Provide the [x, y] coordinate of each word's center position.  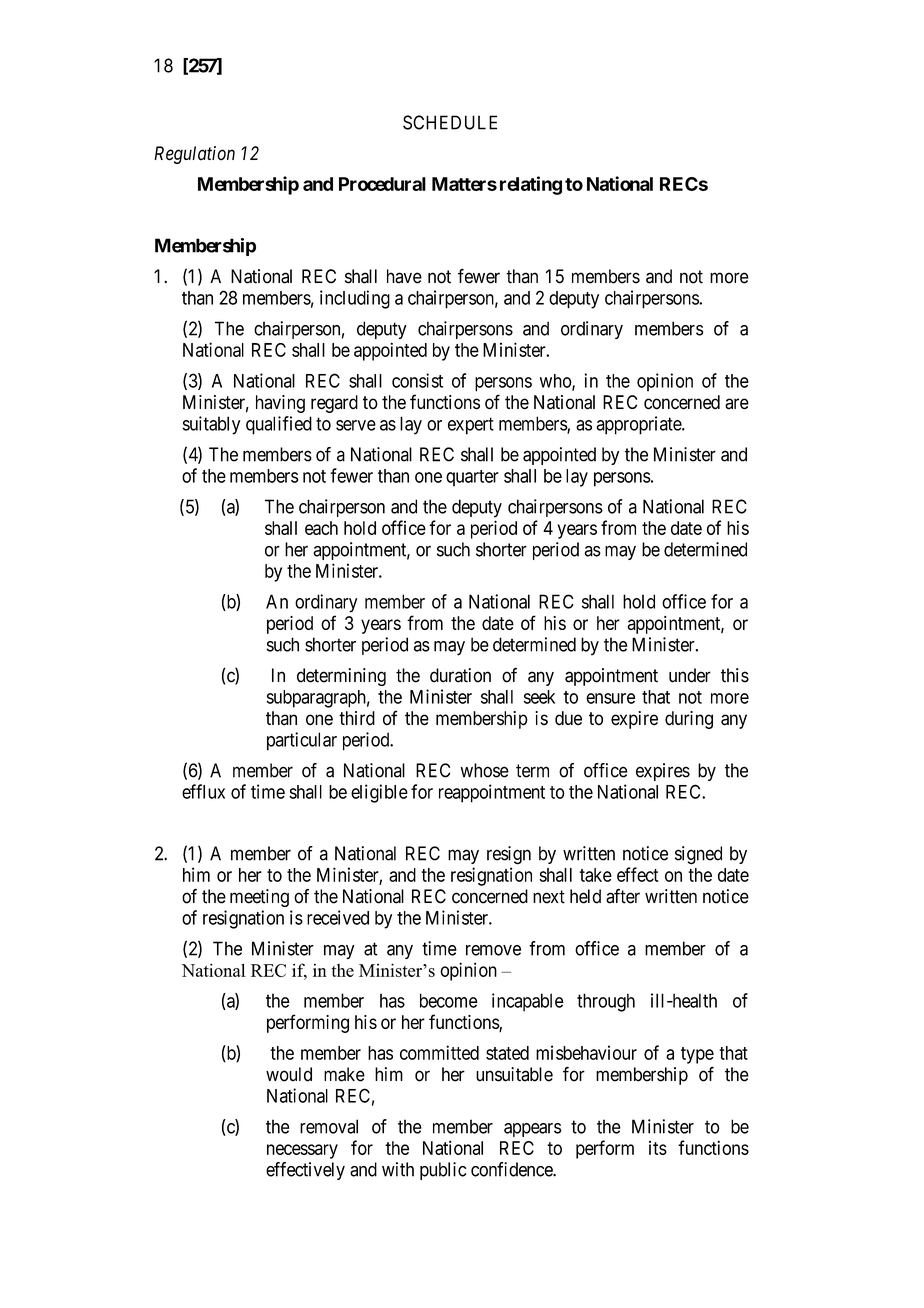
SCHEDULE [450, 122]
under [690, 675]
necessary [302, 1151]
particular [302, 741]
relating [531, 185]
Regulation [194, 155]
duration [460, 675]
